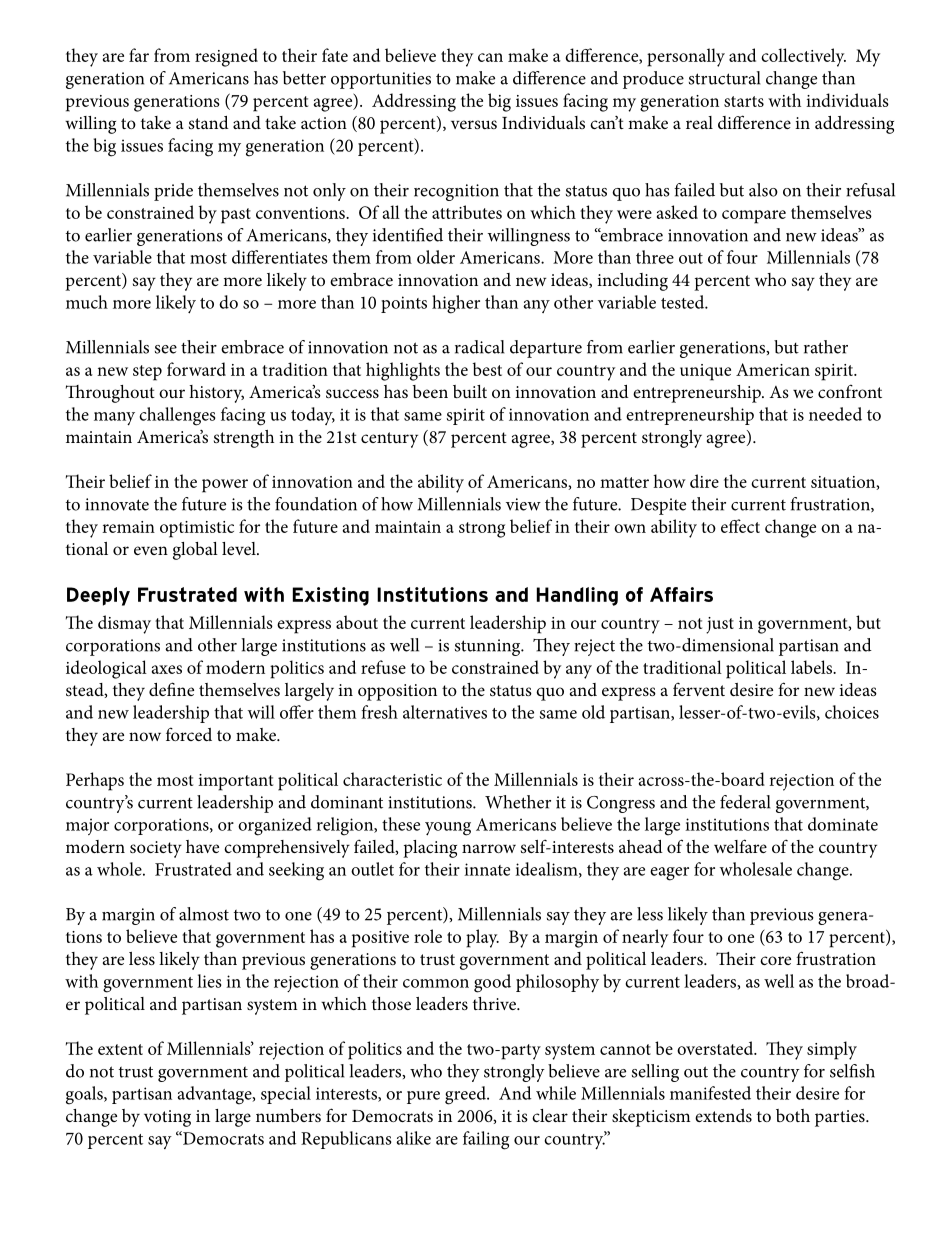  I want to click on greed, so click(466, 1095).
